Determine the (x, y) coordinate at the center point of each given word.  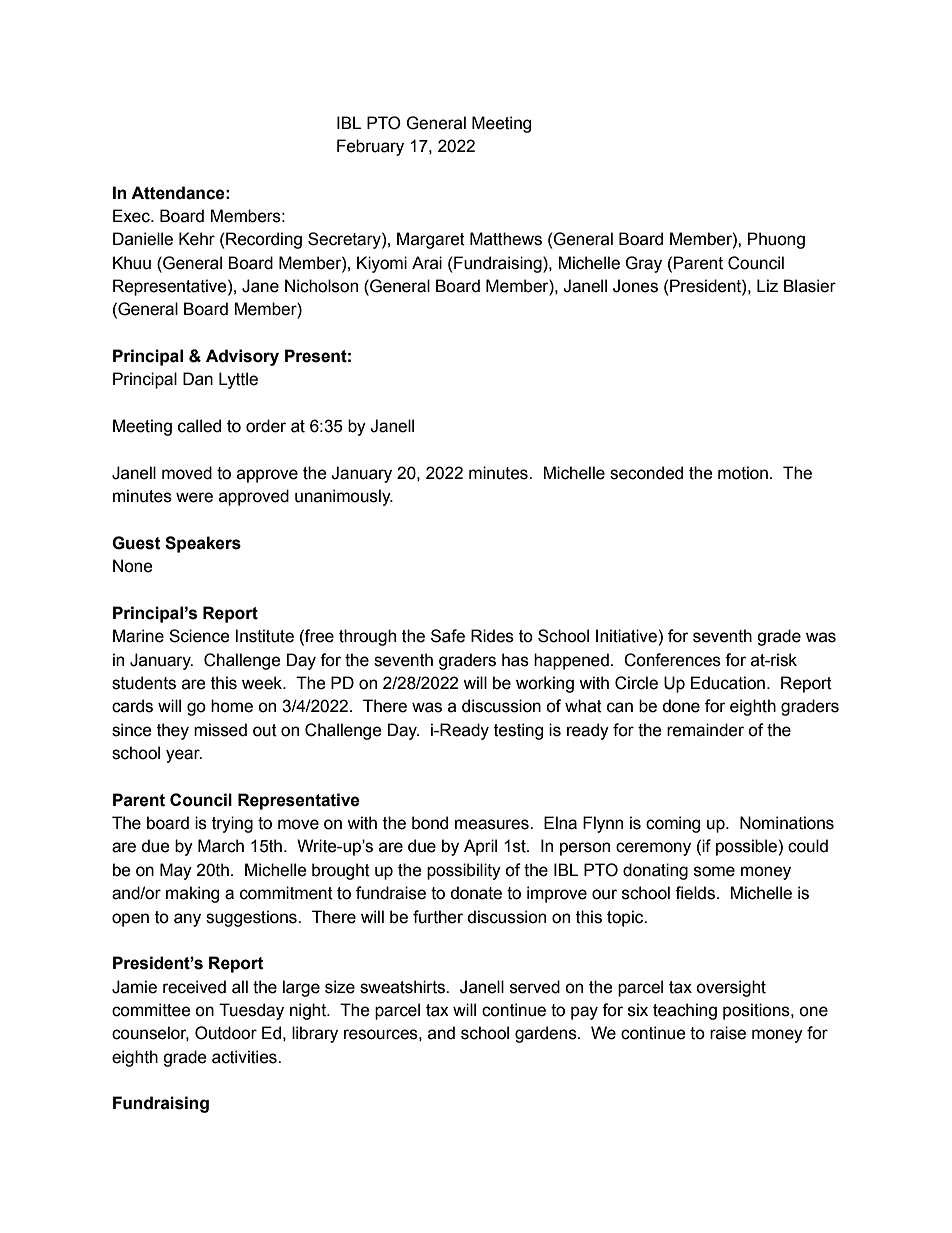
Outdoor (226, 1033)
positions (757, 1011)
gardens (547, 1034)
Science (199, 636)
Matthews (506, 239)
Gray (643, 264)
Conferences (672, 660)
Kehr (197, 239)
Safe (448, 636)
